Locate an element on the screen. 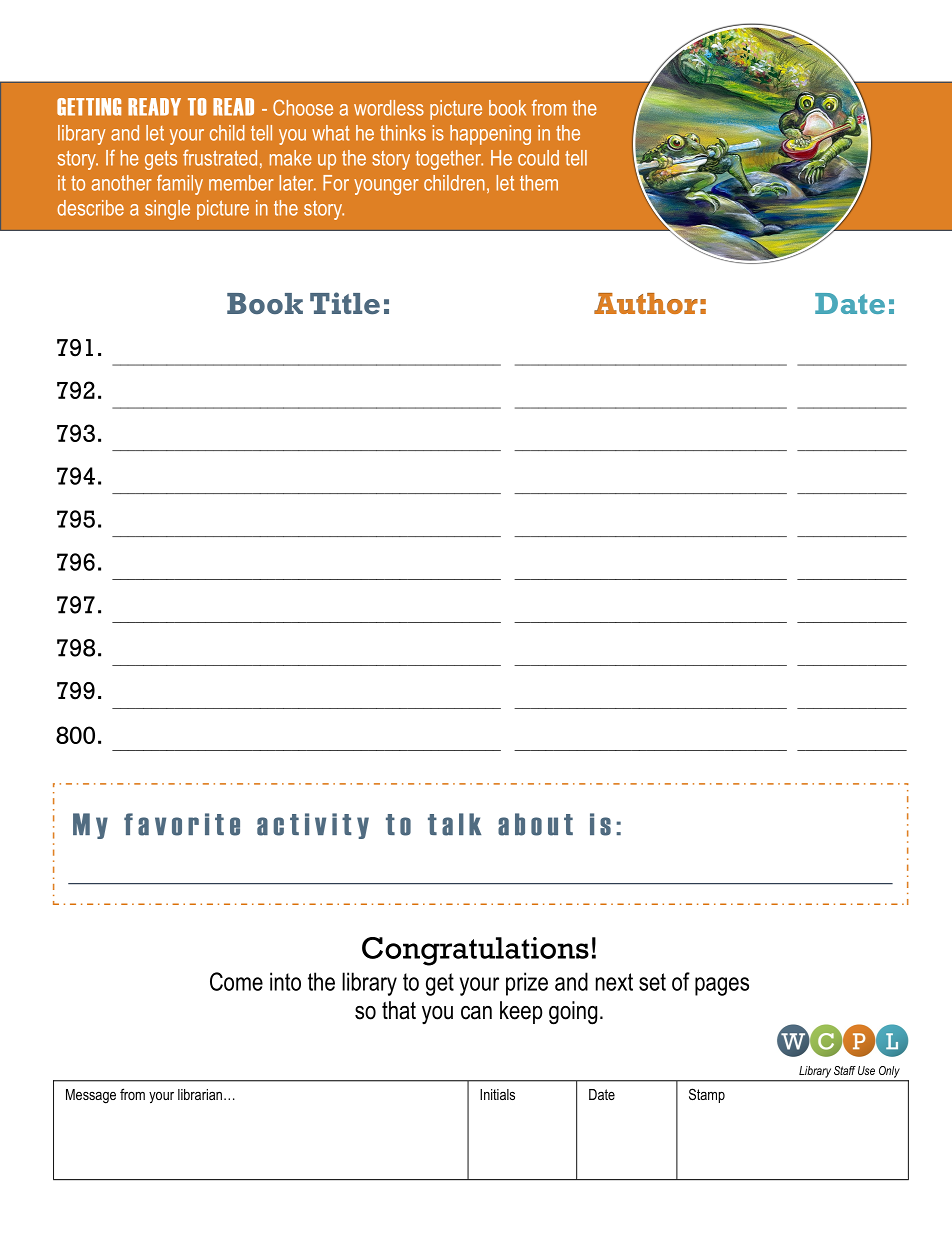  could is located at coordinates (538, 158).
